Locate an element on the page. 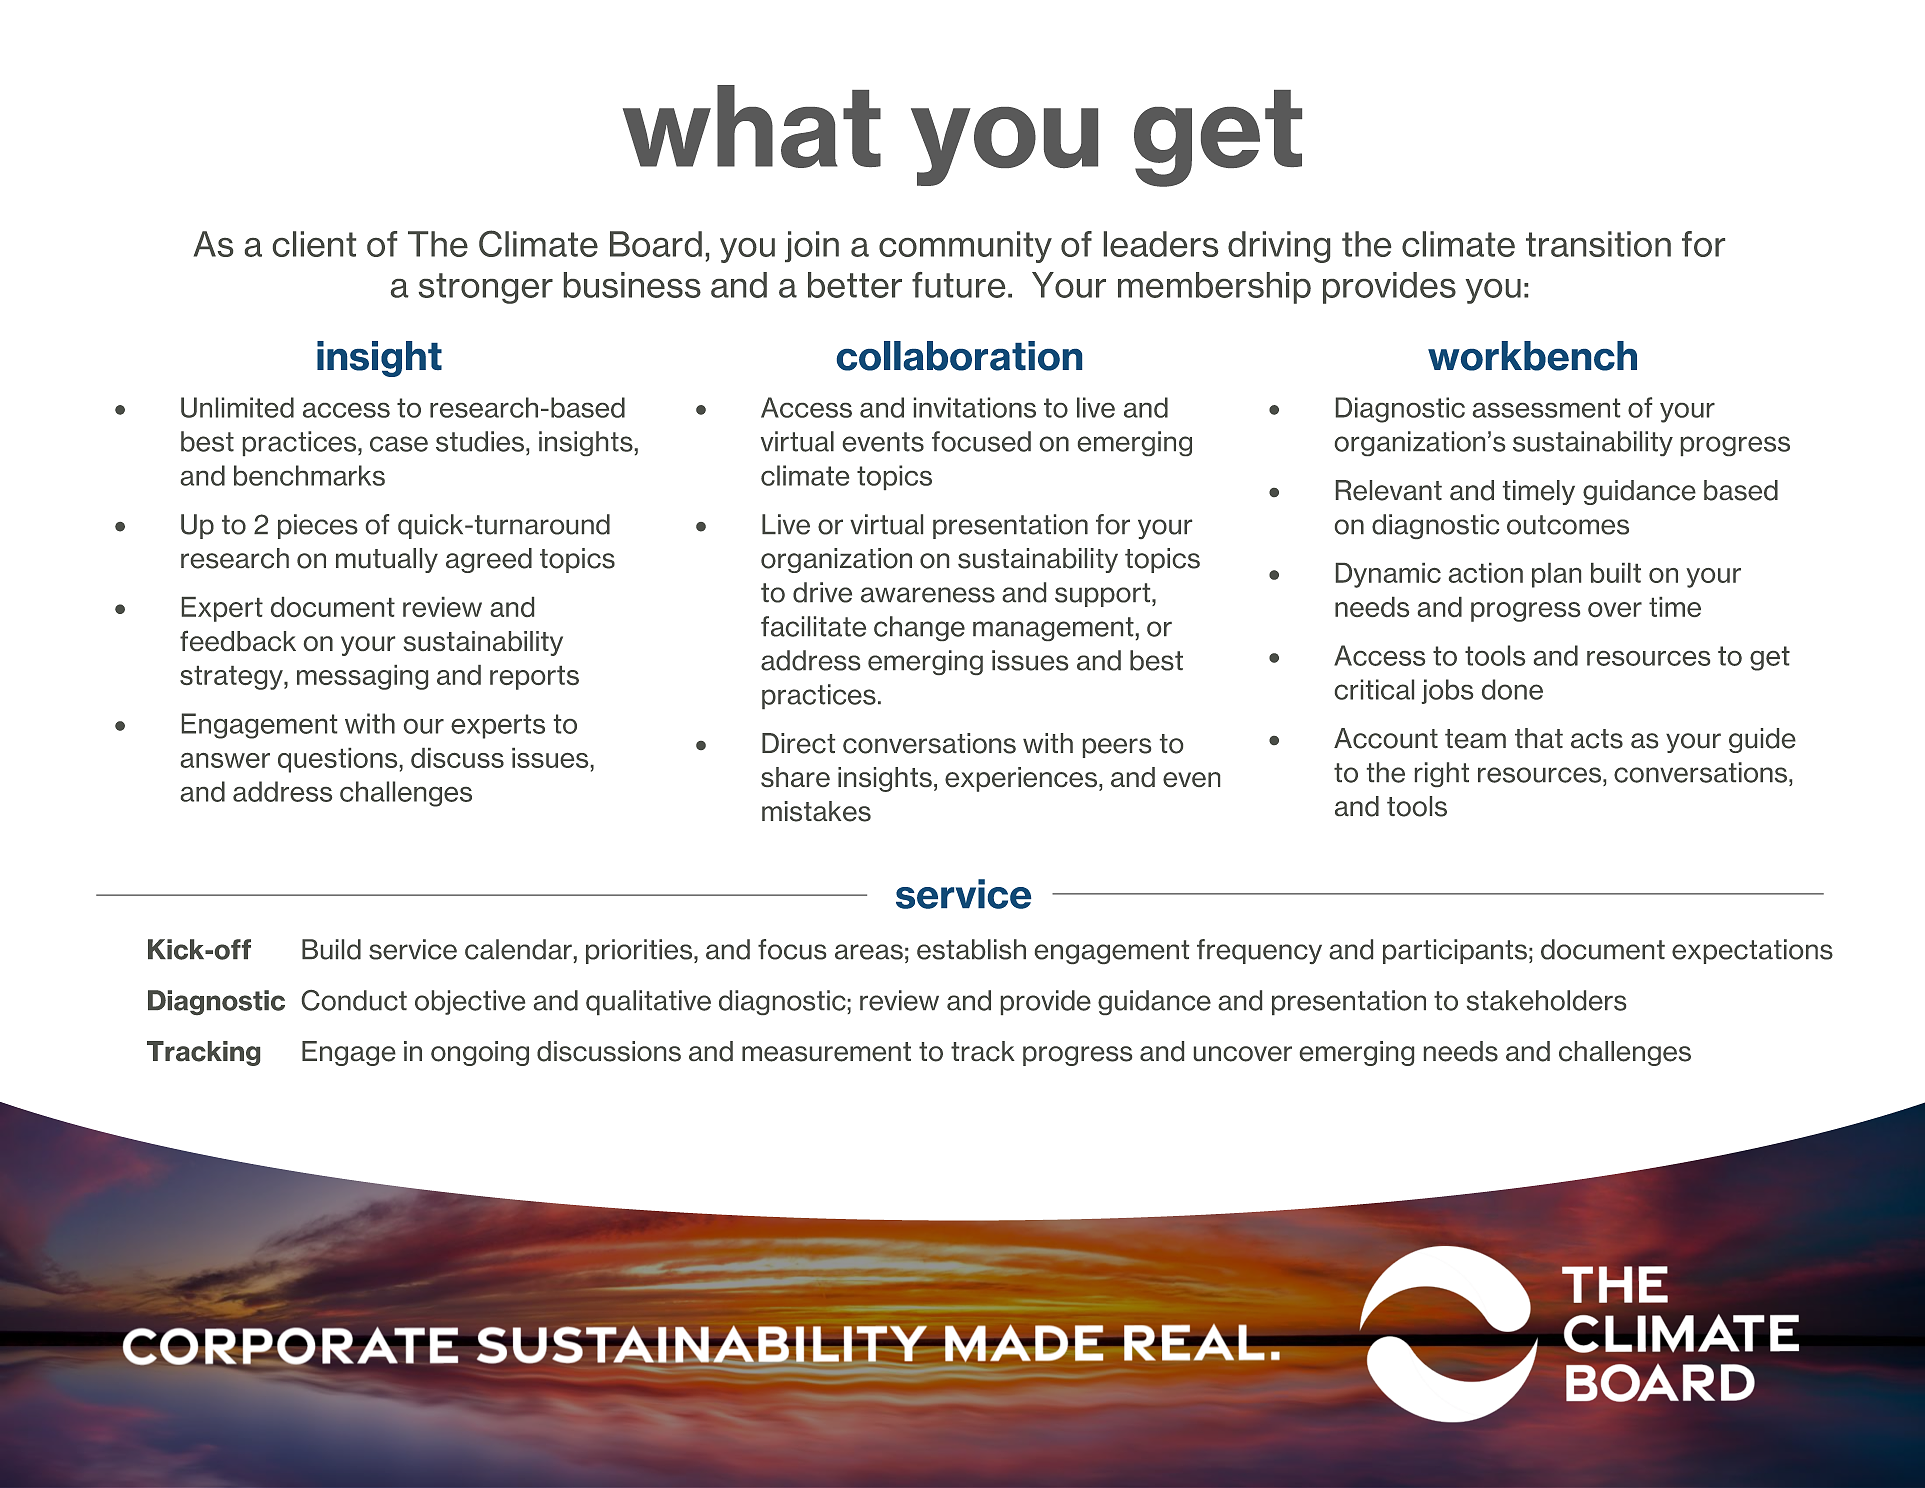  questions is located at coordinates (337, 760).
